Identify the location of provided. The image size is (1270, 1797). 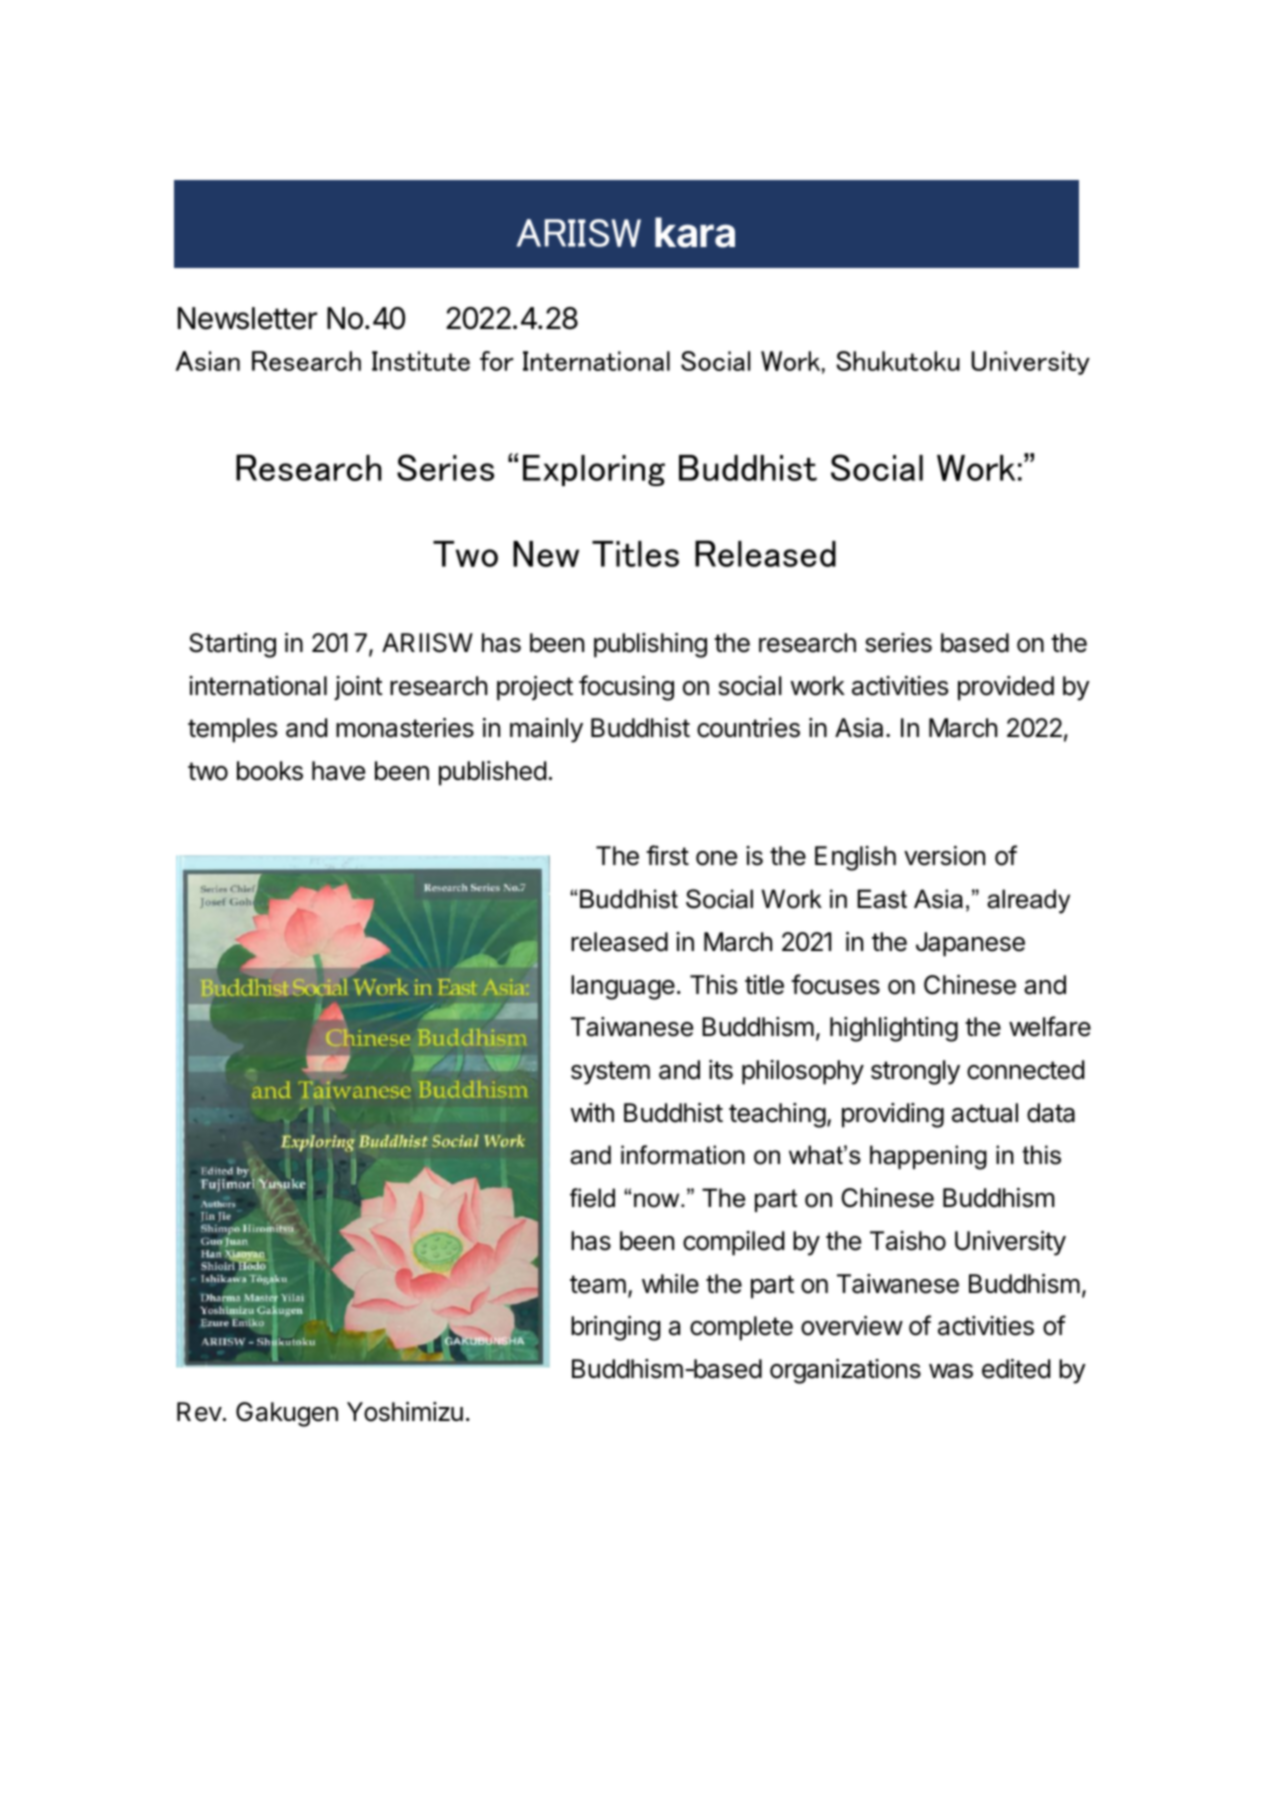
(1006, 688).
